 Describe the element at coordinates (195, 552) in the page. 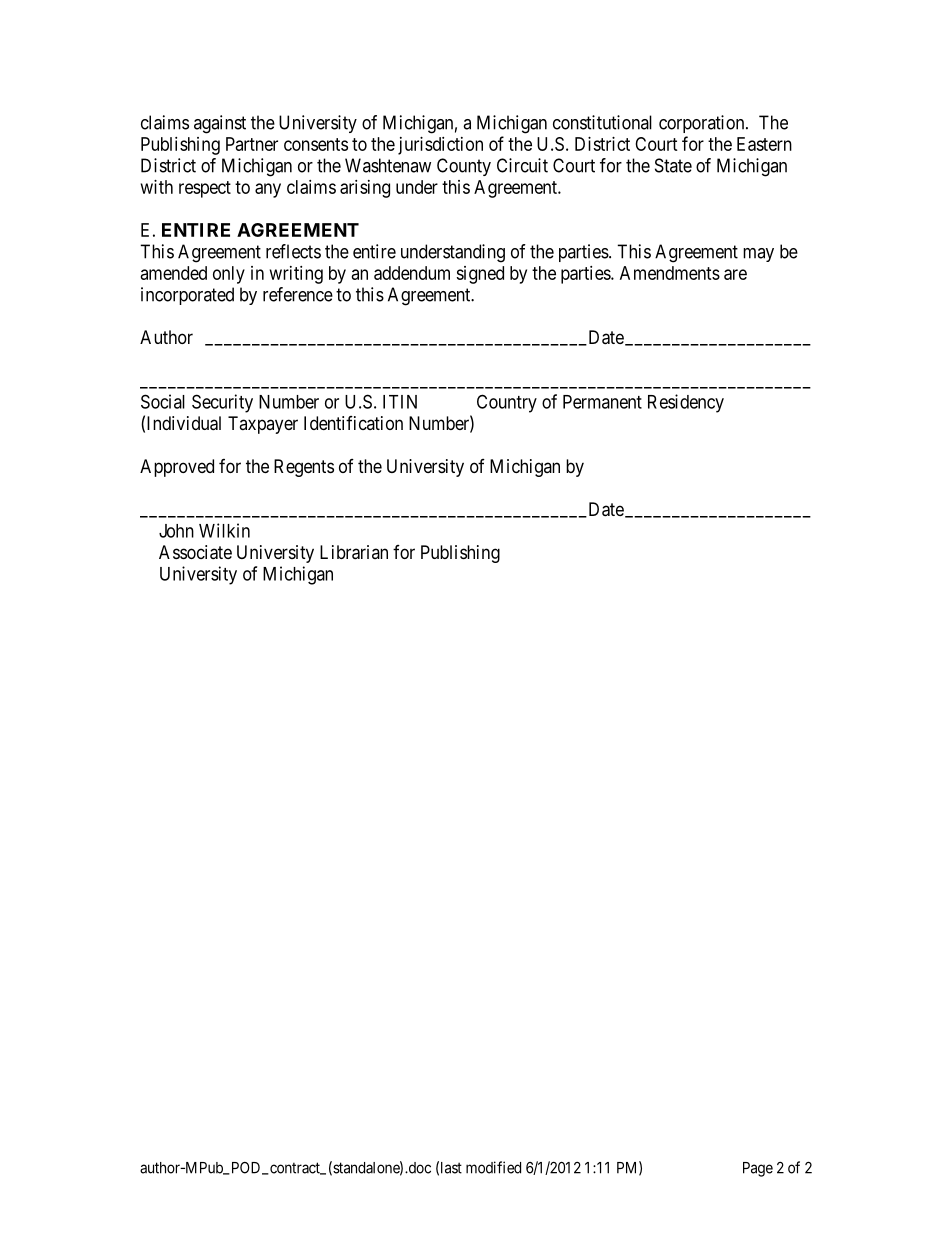

I see `Associate` at that location.
